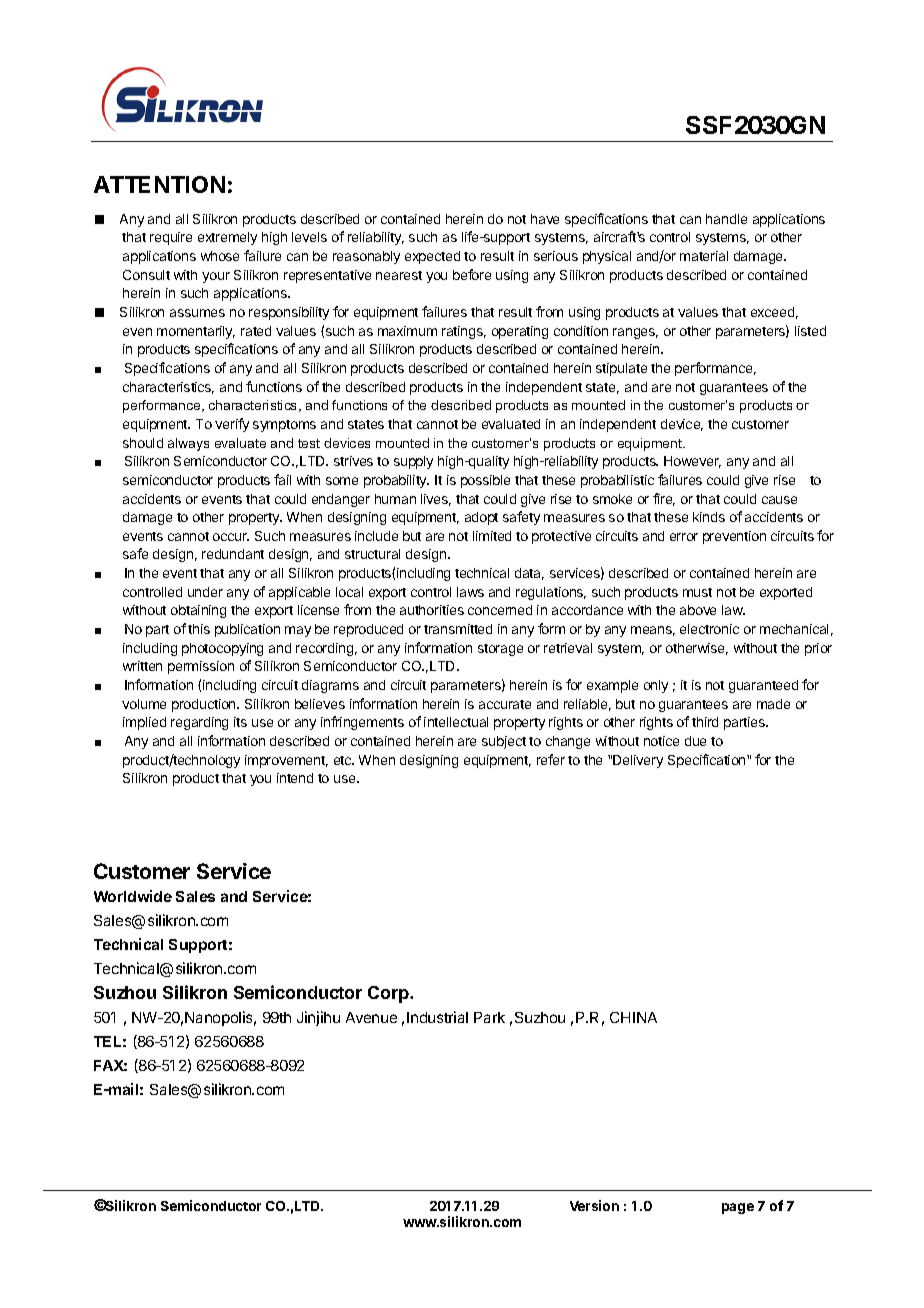 The image size is (924, 1308). Describe the element at coordinates (594, 1205) in the image. I see `Version` at that location.
